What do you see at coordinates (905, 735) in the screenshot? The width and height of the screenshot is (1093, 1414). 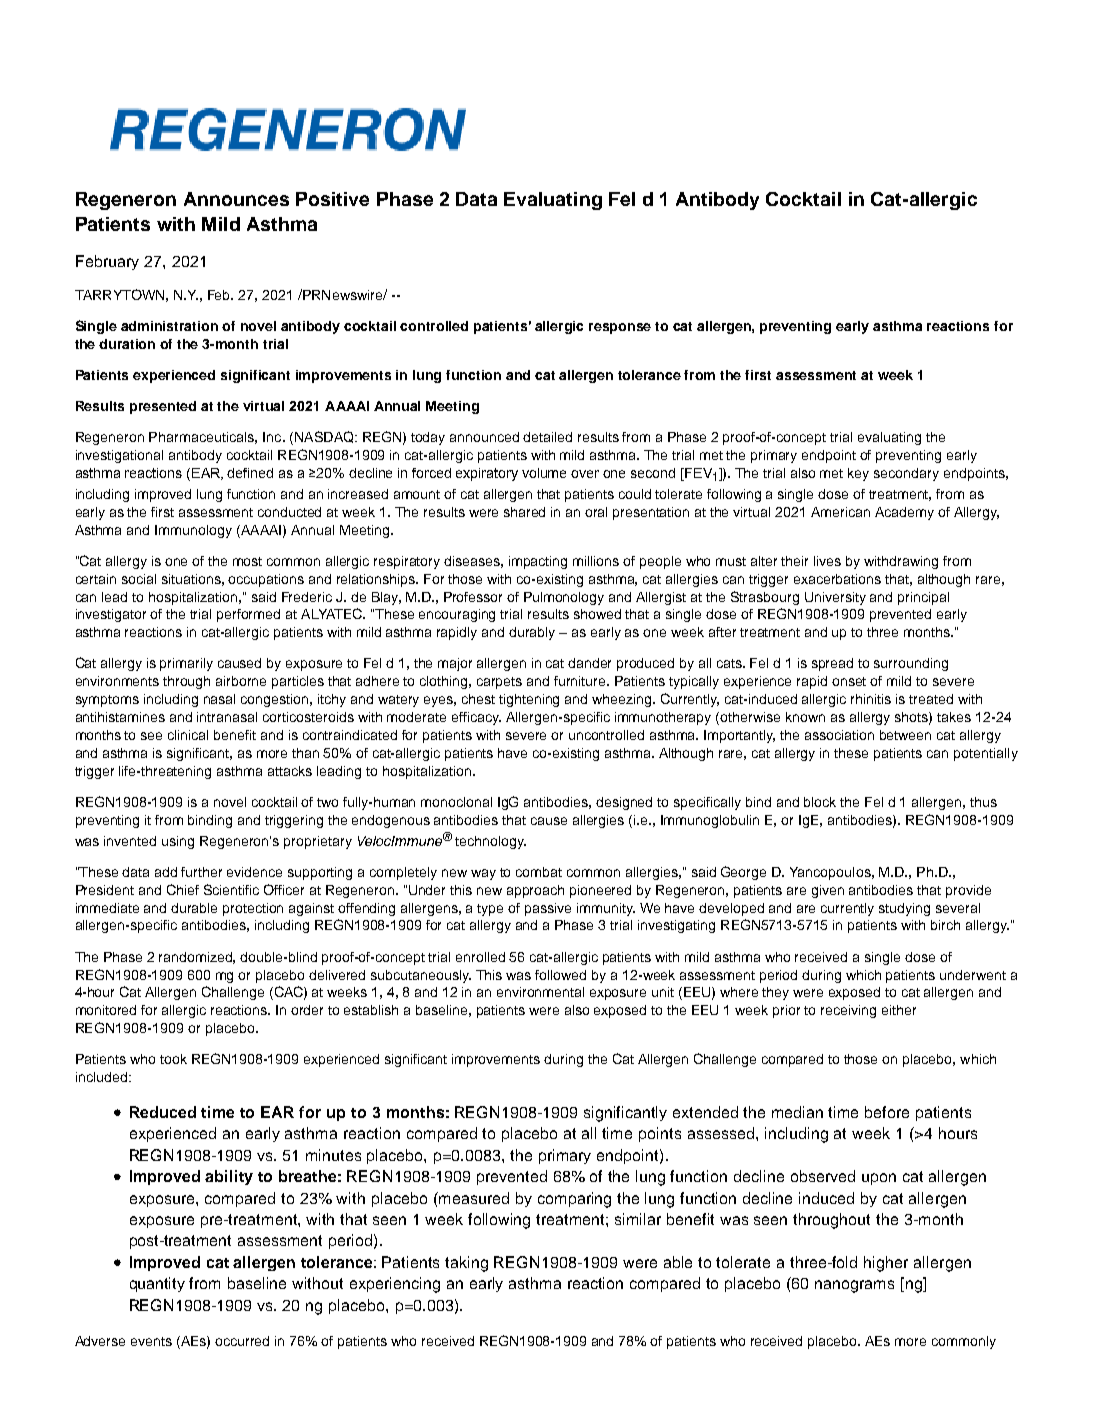 I see `between` at bounding box center [905, 735].
